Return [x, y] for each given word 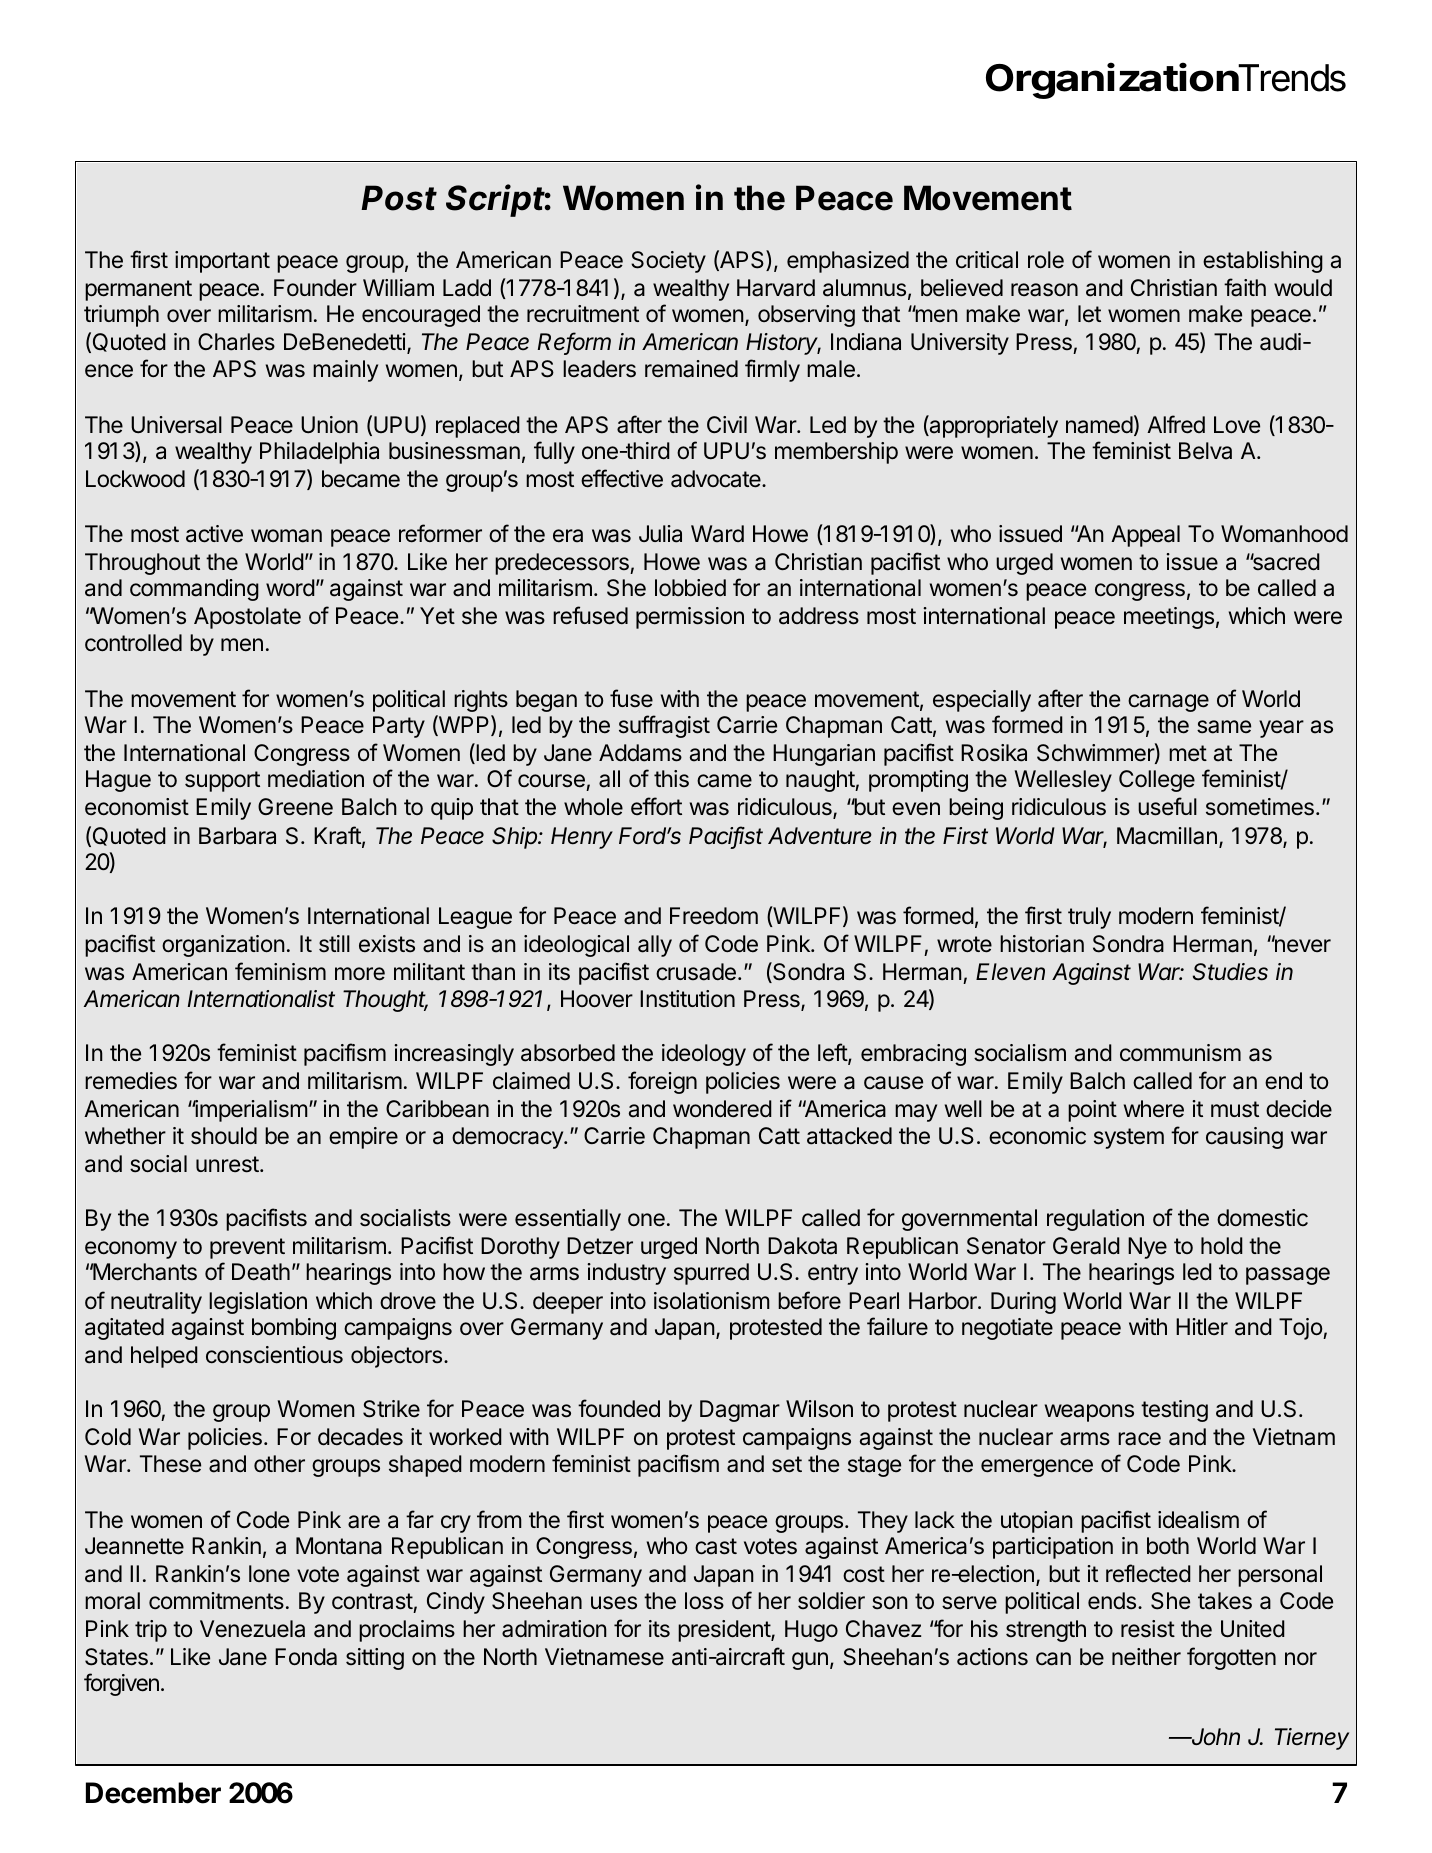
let [1089, 314]
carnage [1168, 703]
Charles [236, 342]
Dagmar [740, 1411]
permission [690, 618]
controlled [133, 643]
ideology [704, 1055]
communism [1180, 1053]
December [153, 1793]
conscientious [274, 1355]
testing [1174, 1411]
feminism [280, 971]
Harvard [776, 288]
